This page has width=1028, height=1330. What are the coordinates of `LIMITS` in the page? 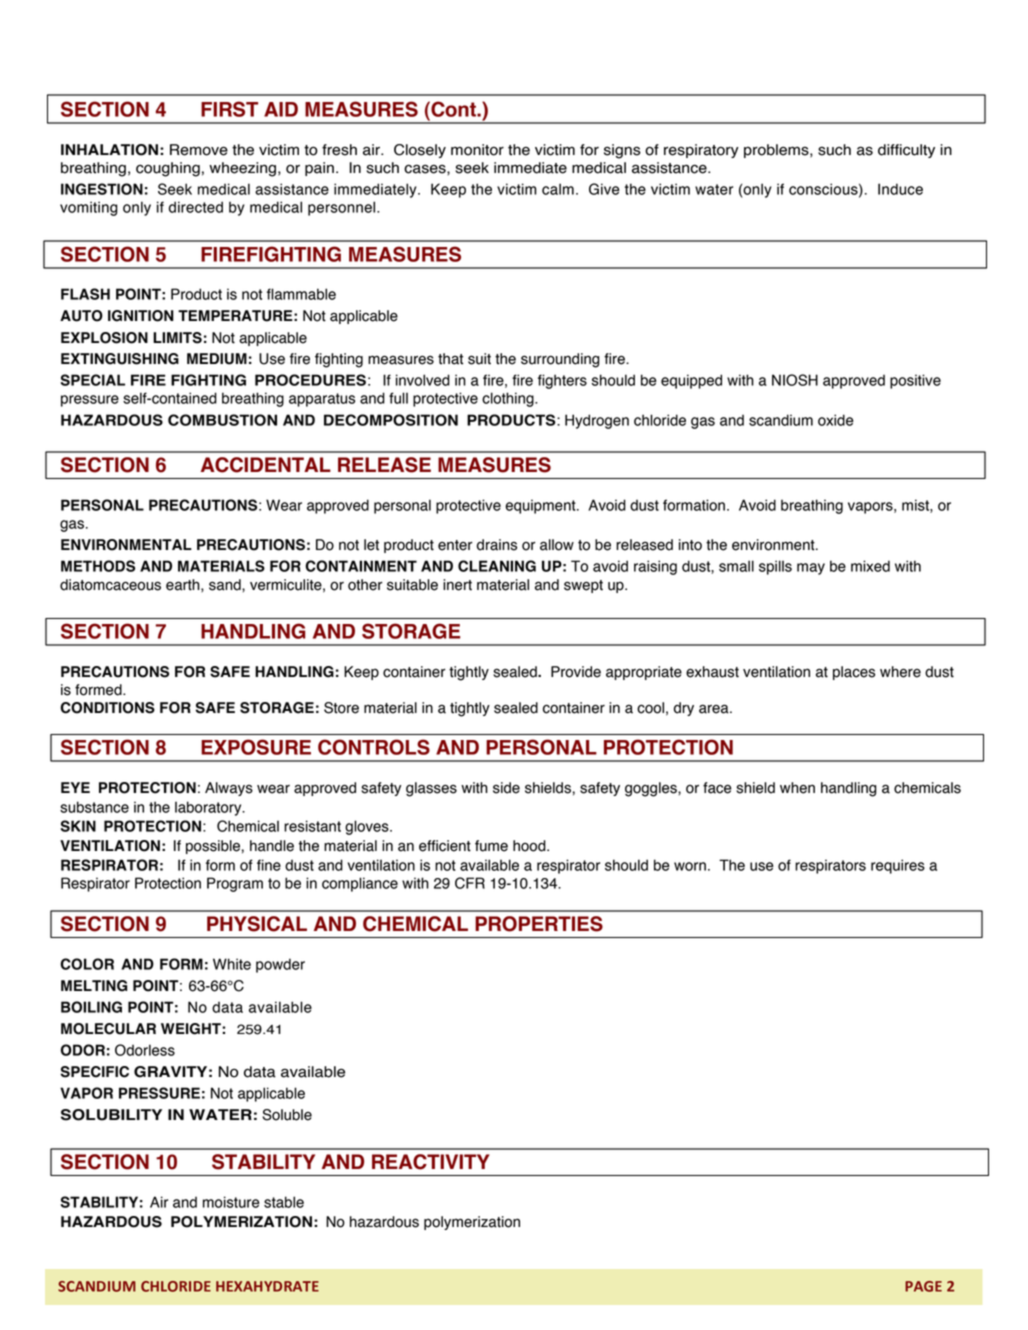 It's located at (177, 338).
